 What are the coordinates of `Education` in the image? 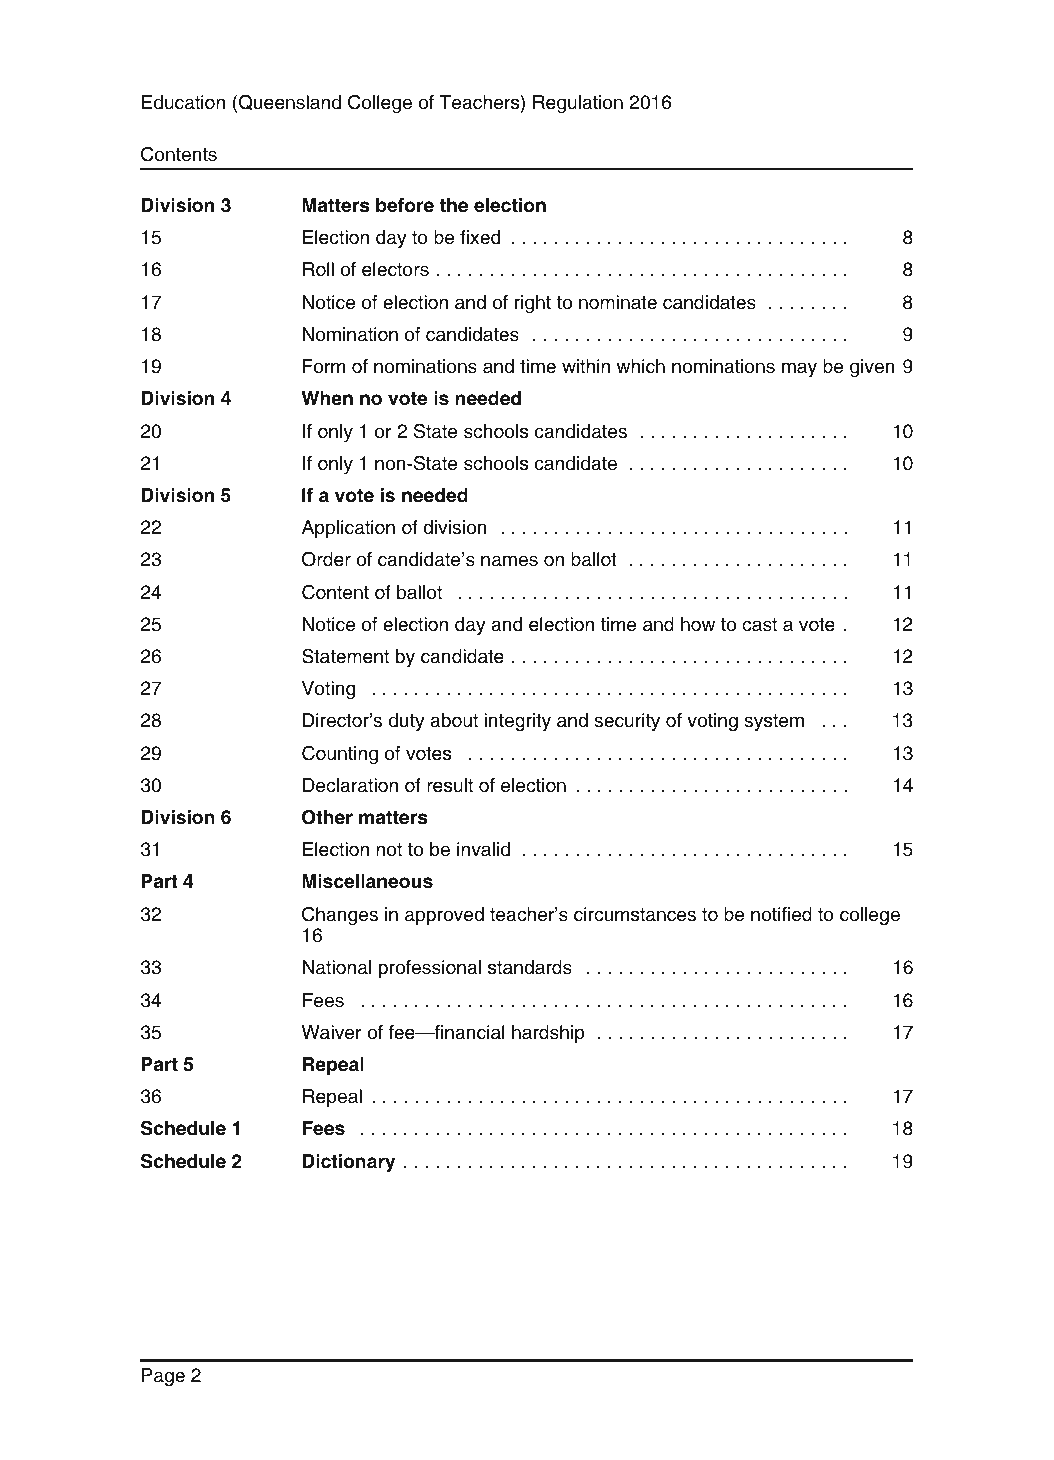 It's located at (183, 102).
